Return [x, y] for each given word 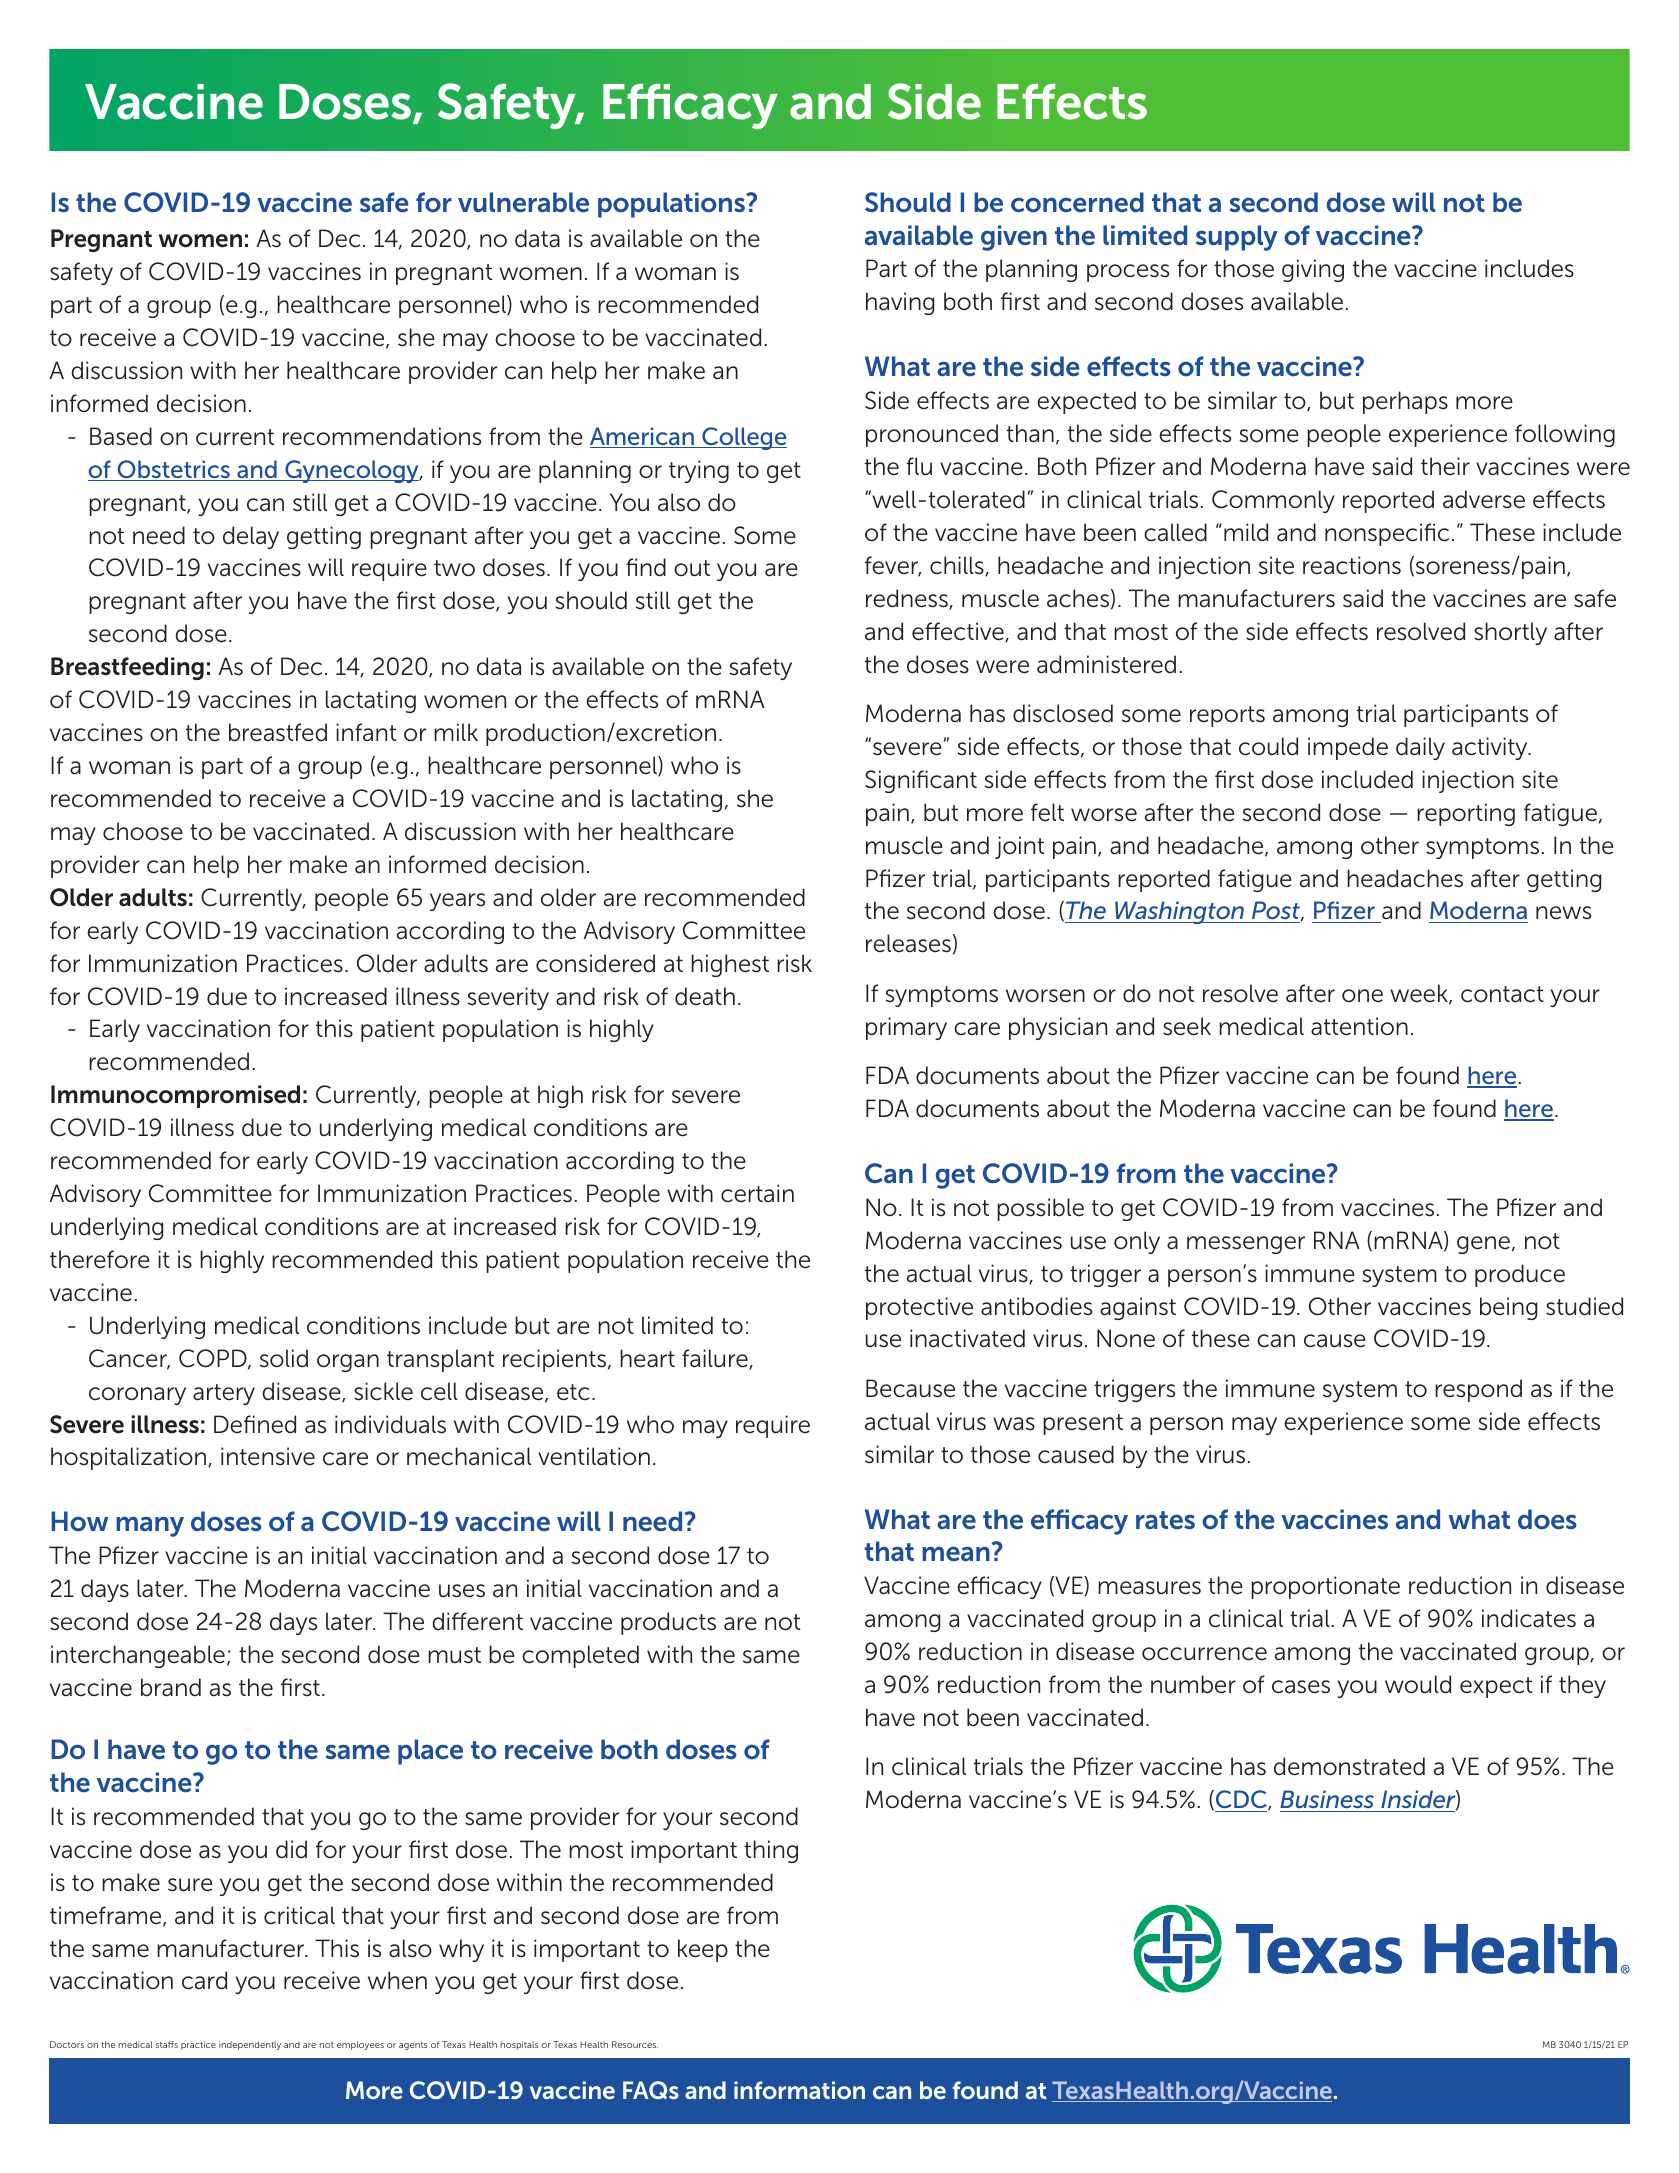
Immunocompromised [175, 1096]
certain [757, 1193]
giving [1313, 270]
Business [1328, 1801]
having [900, 303]
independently [250, 2045]
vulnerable [523, 202]
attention [1359, 1026]
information [799, 2090]
